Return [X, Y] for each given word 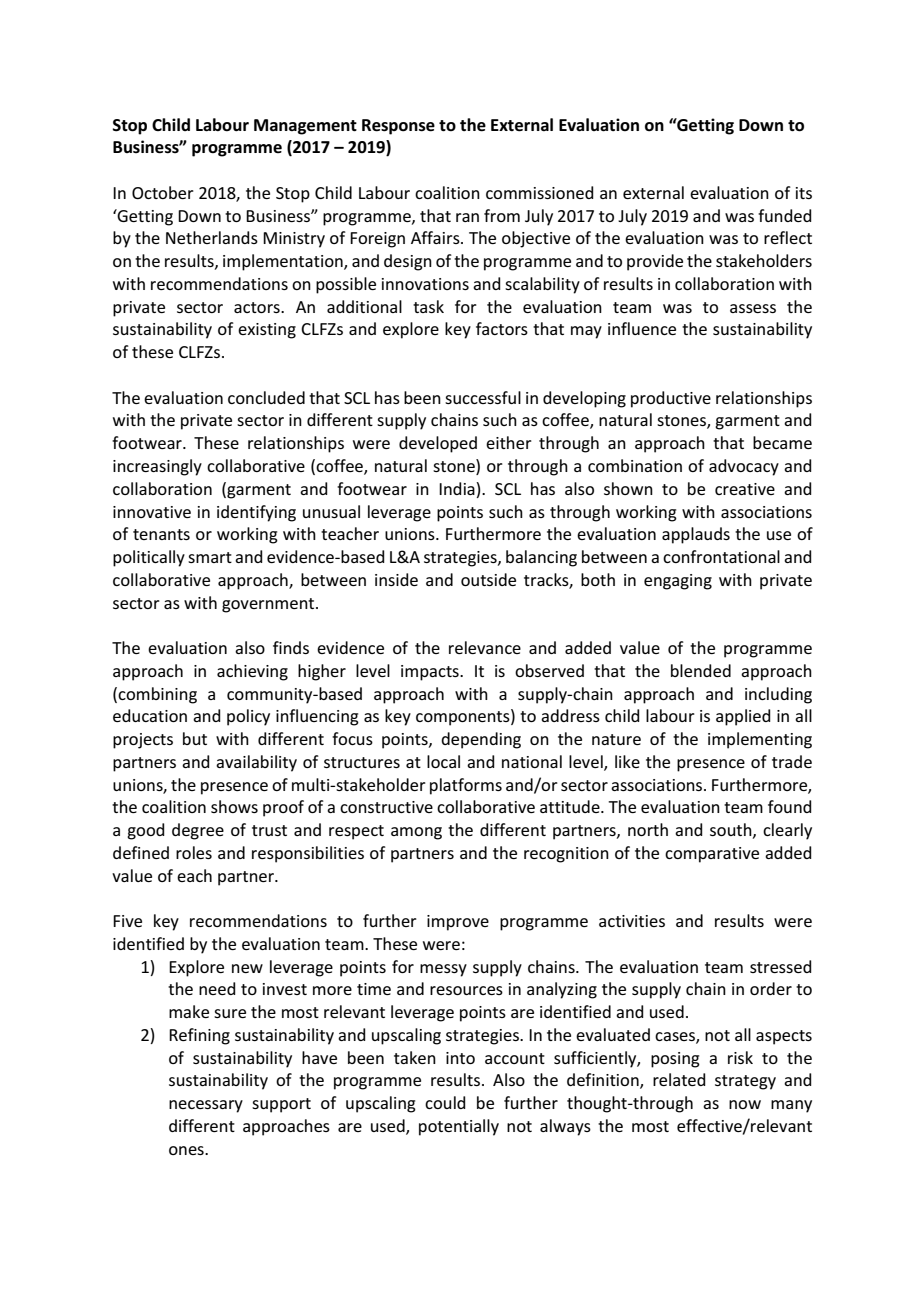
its [804, 193]
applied [743, 717]
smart [210, 557]
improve [458, 923]
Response [398, 127]
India [458, 490]
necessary [206, 1106]
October [163, 192]
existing [267, 331]
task [428, 306]
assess [753, 308]
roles [194, 852]
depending [481, 740]
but [195, 738]
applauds [696, 535]
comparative [712, 855]
